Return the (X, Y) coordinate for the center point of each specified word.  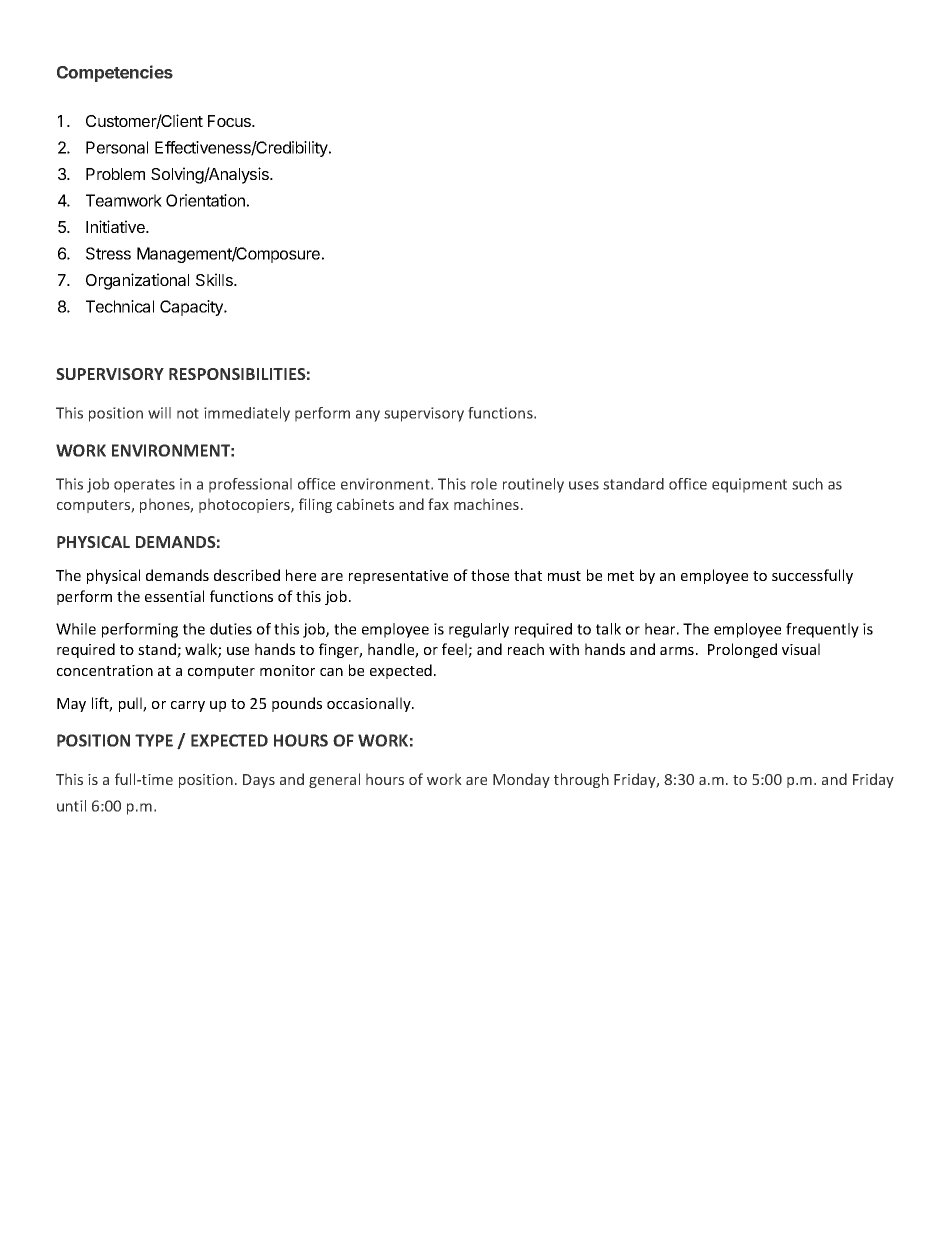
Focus (230, 121)
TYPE (154, 740)
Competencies (115, 73)
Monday (521, 780)
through (581, 780)
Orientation (205, 200)
